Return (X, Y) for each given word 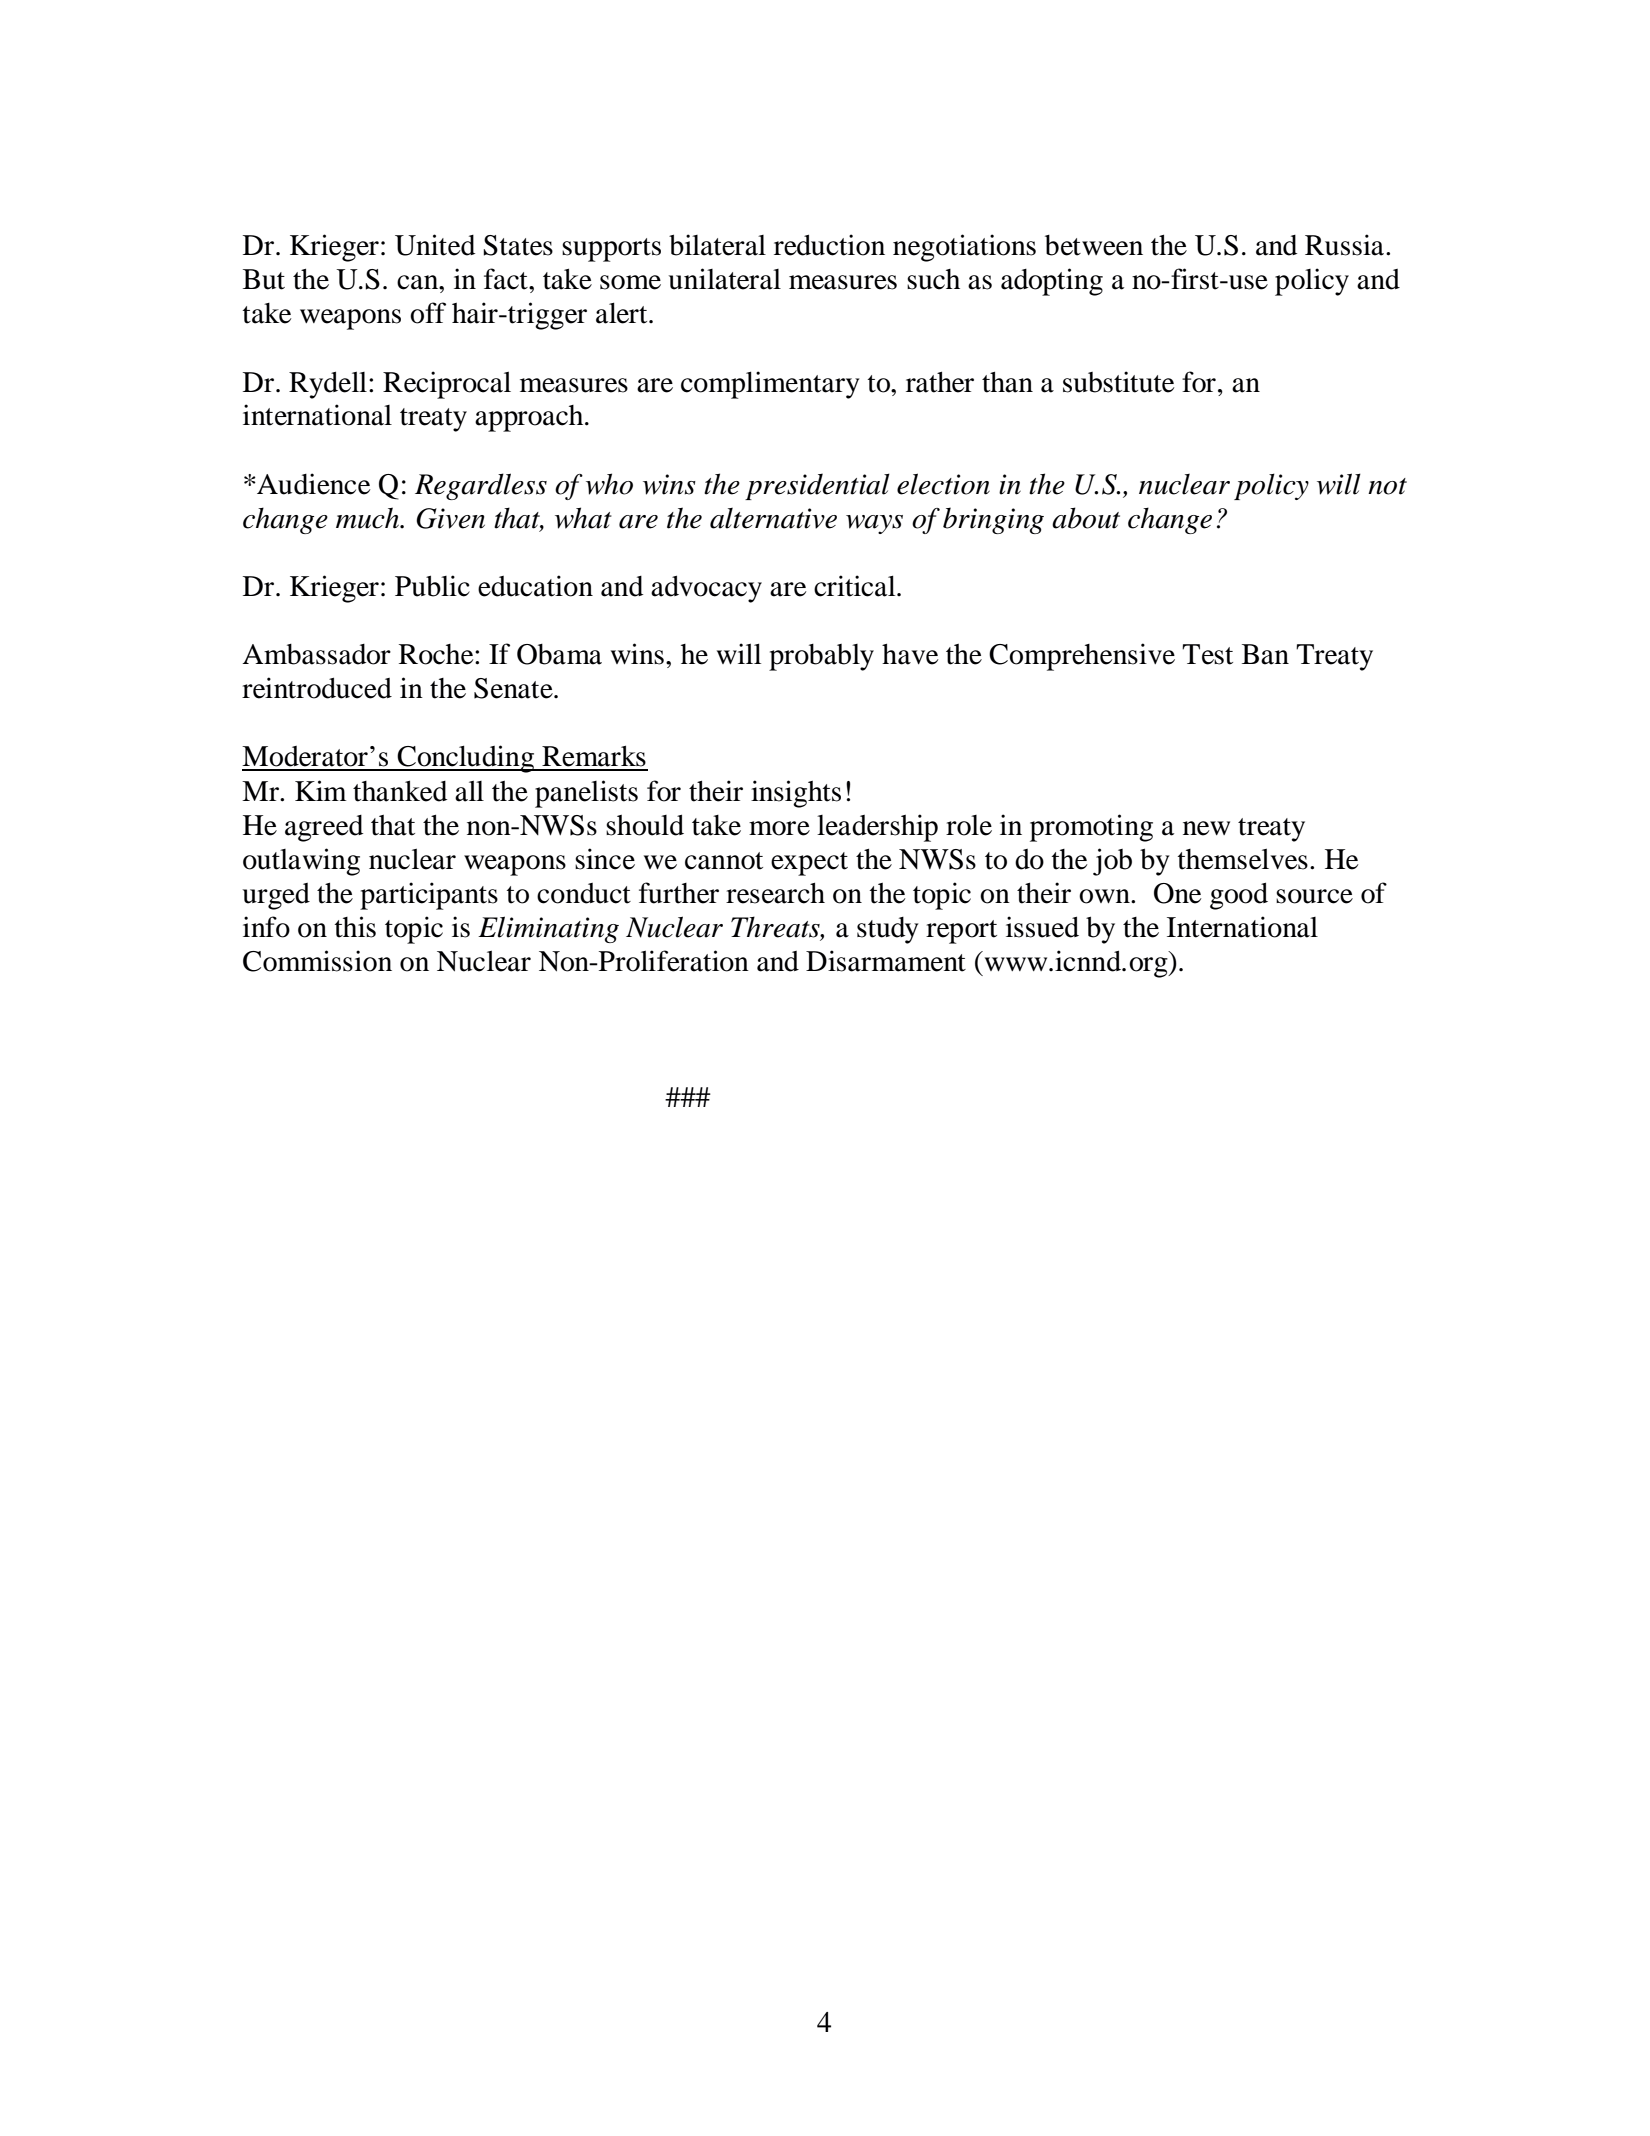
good (1239, 896)
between (1094, 245)
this (355, 927)
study (888, 930)
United (435, 245)
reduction (829, 245)
